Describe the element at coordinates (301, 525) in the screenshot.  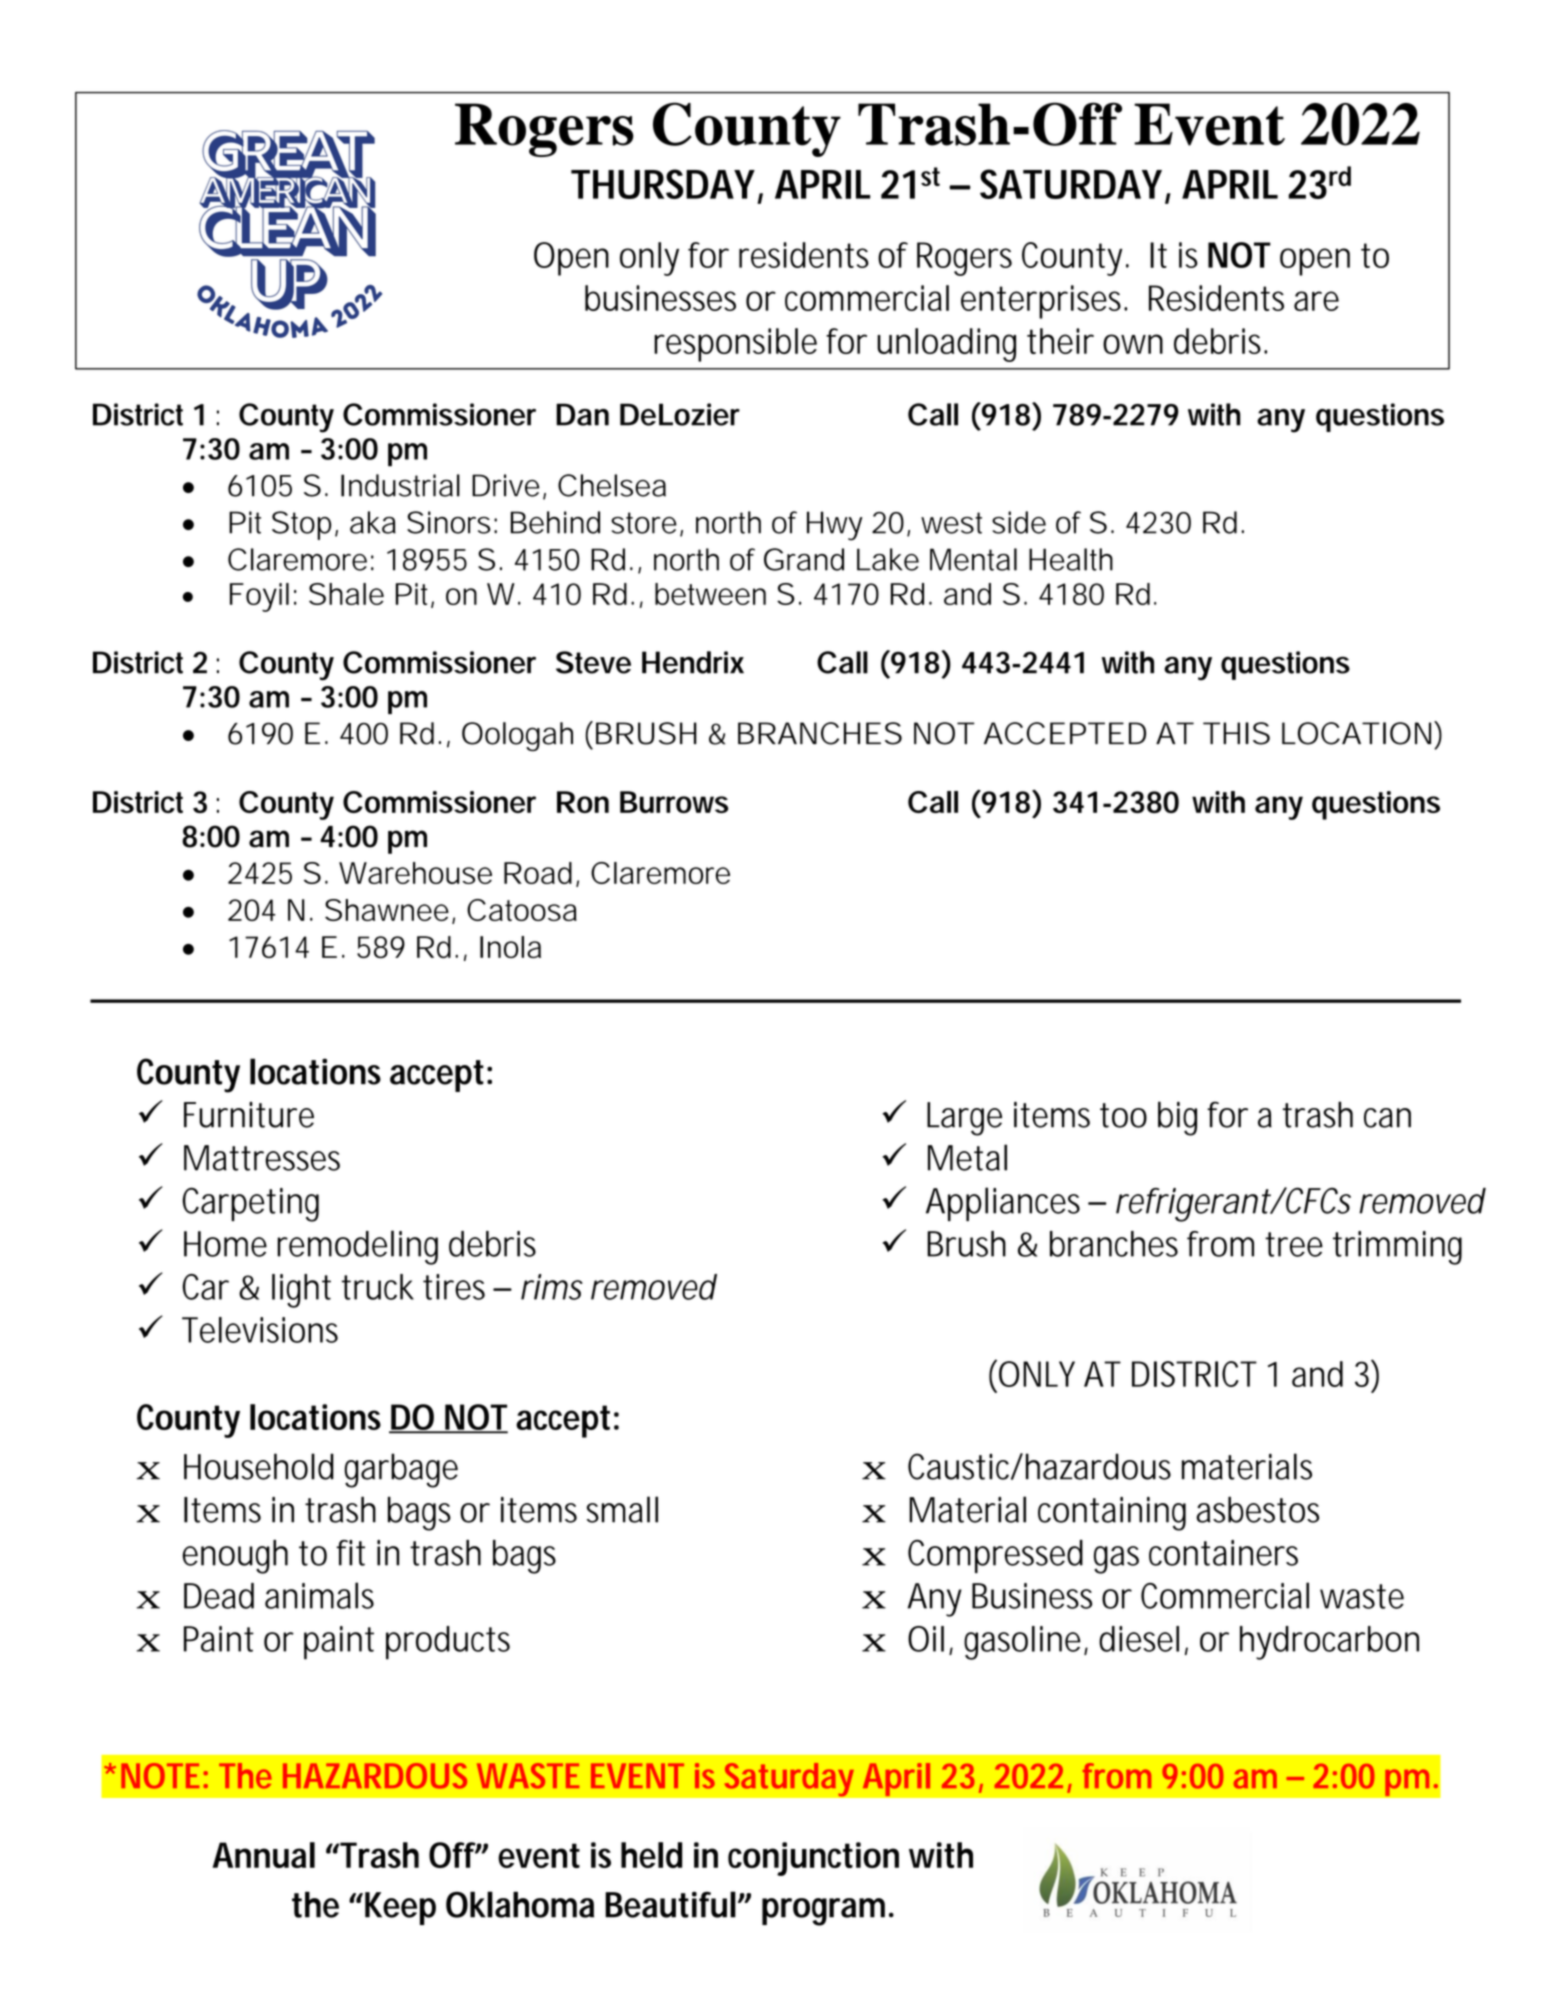
I see `Stop` at that location.
